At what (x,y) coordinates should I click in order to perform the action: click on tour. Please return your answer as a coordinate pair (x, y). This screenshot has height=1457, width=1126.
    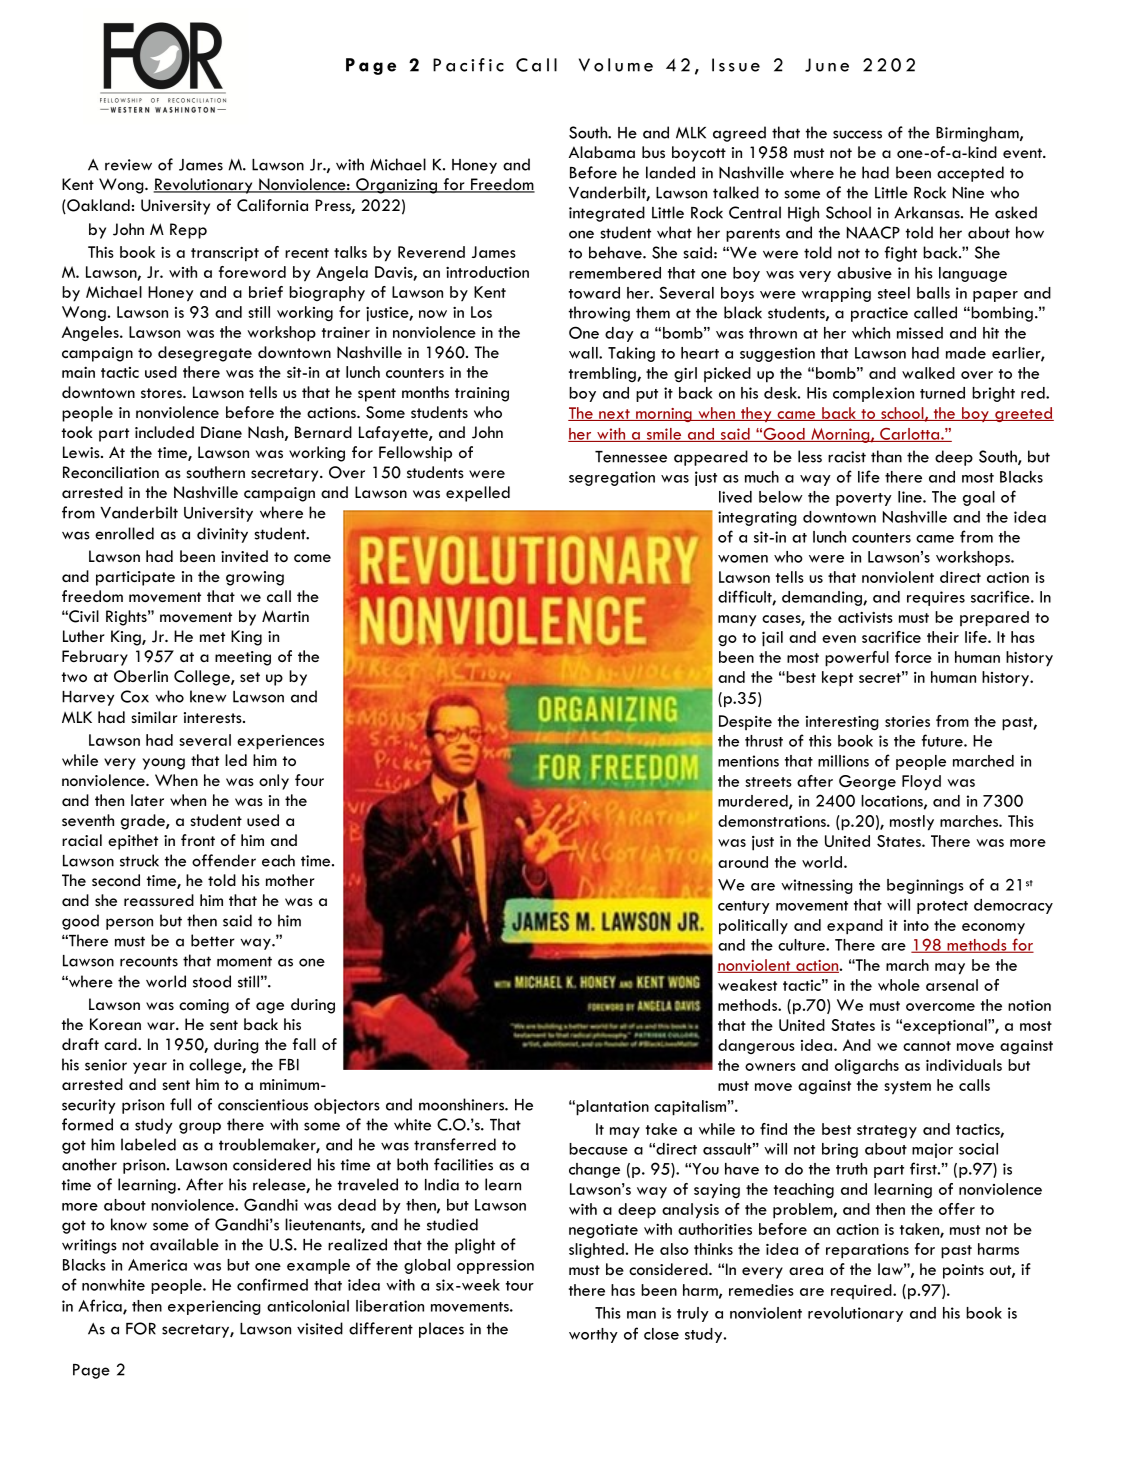
    Looking at the image, I should click on (520, 1286).
